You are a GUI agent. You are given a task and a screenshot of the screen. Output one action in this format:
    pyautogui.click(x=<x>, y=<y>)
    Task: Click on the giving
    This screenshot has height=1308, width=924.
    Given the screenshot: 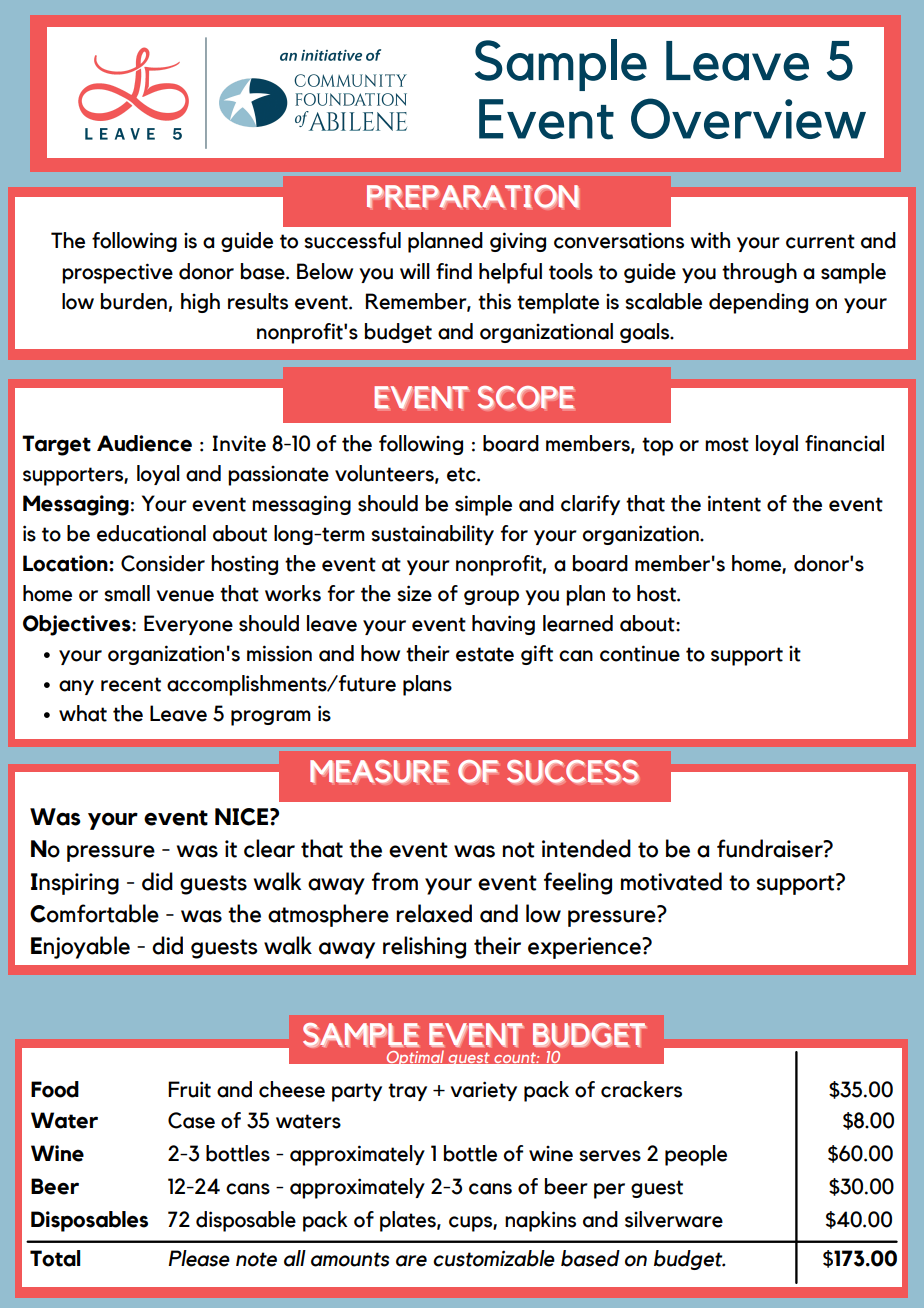 What is the action you would take?
    pyautogui.click(x=518, y=242)
